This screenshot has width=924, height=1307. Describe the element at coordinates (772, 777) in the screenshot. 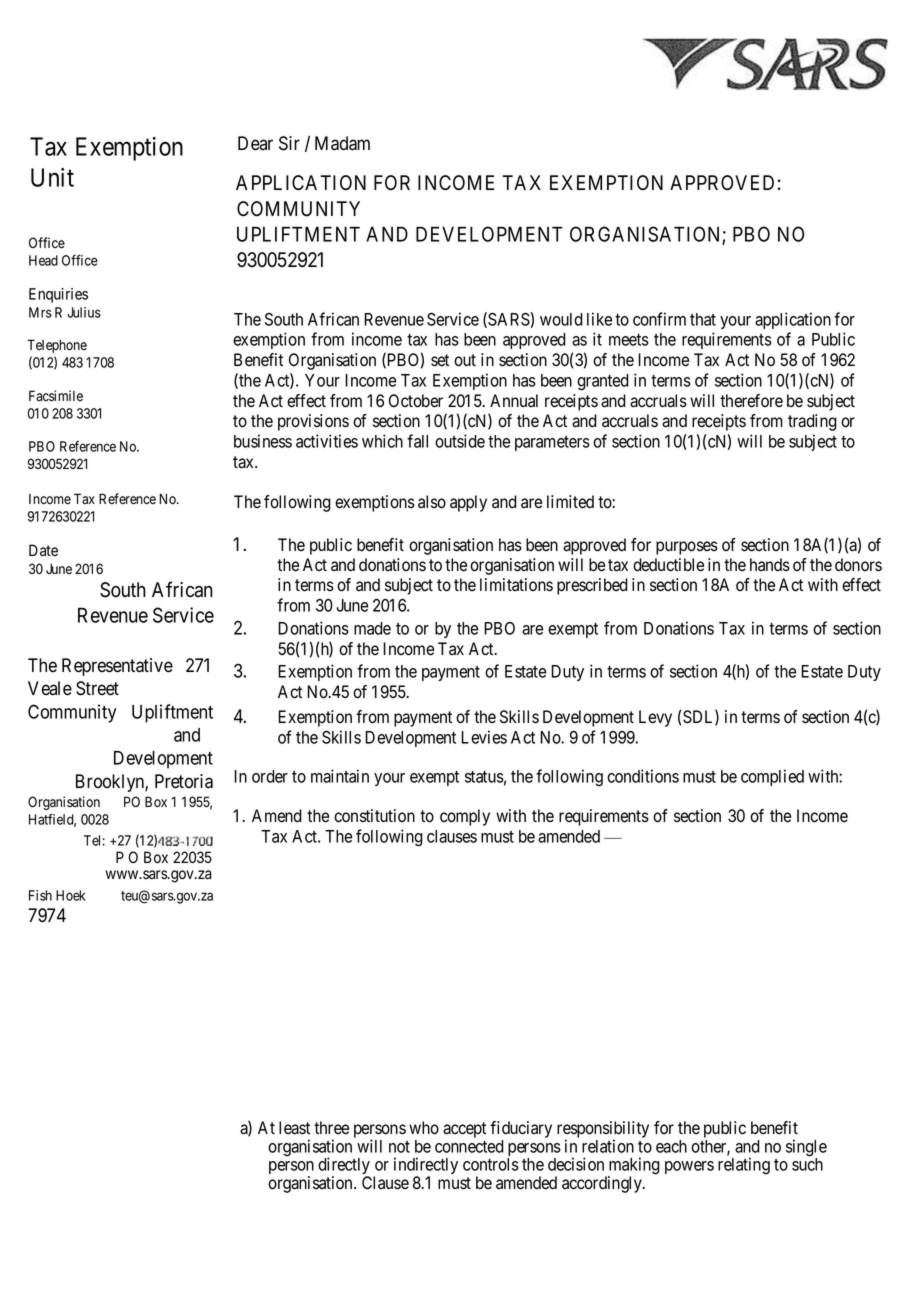

I see `complied` at that location.
